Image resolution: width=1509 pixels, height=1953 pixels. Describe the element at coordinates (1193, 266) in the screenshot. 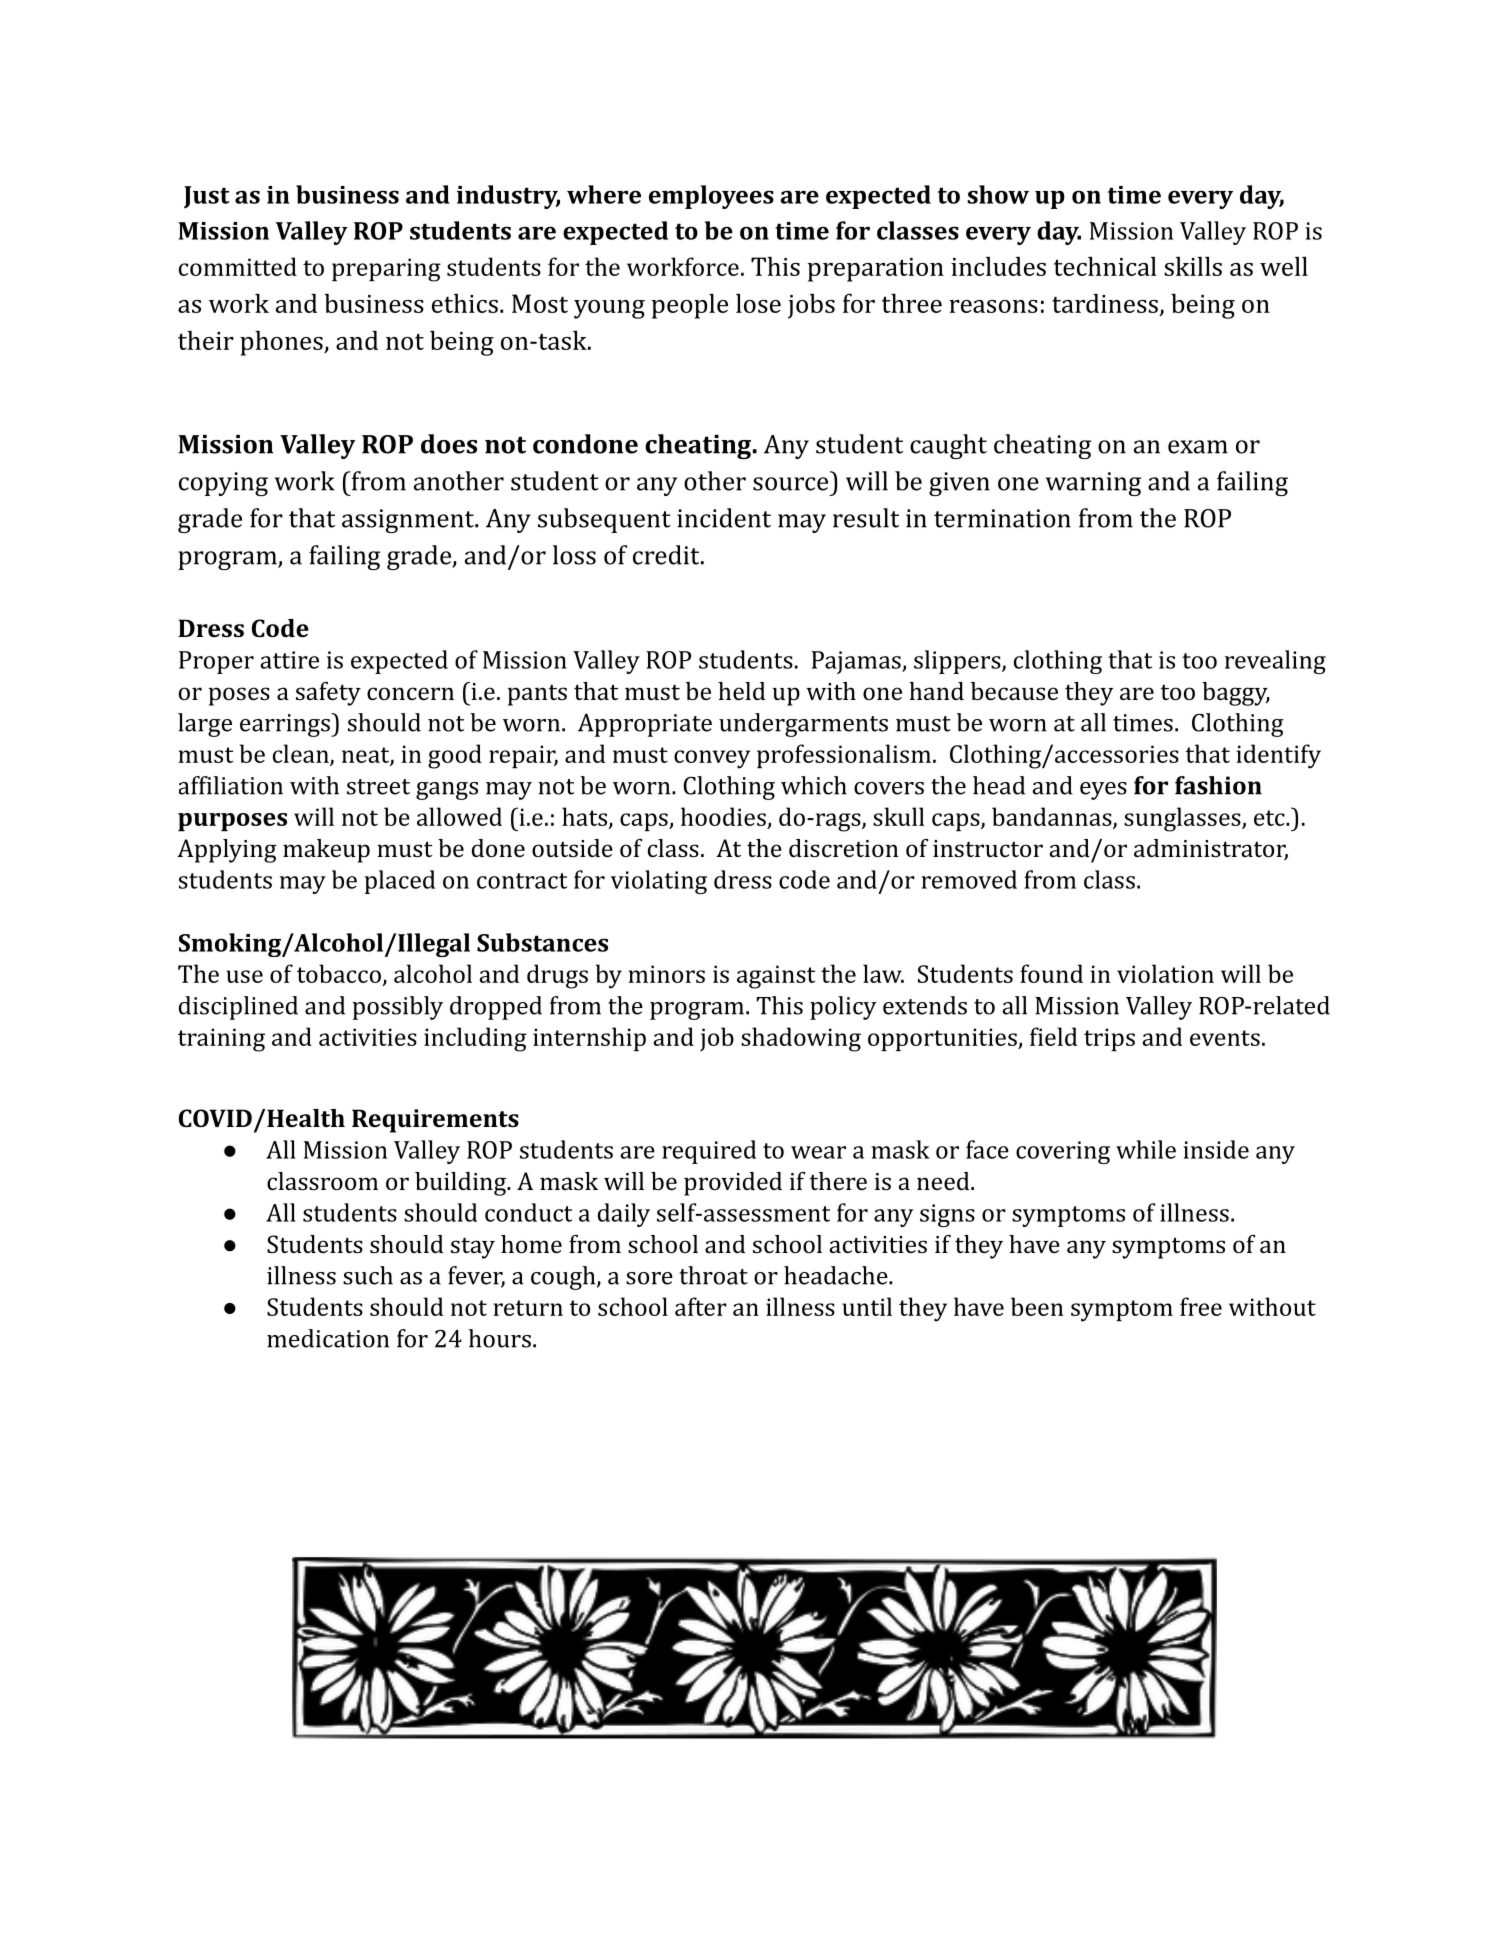

I see `skills` at that location.
